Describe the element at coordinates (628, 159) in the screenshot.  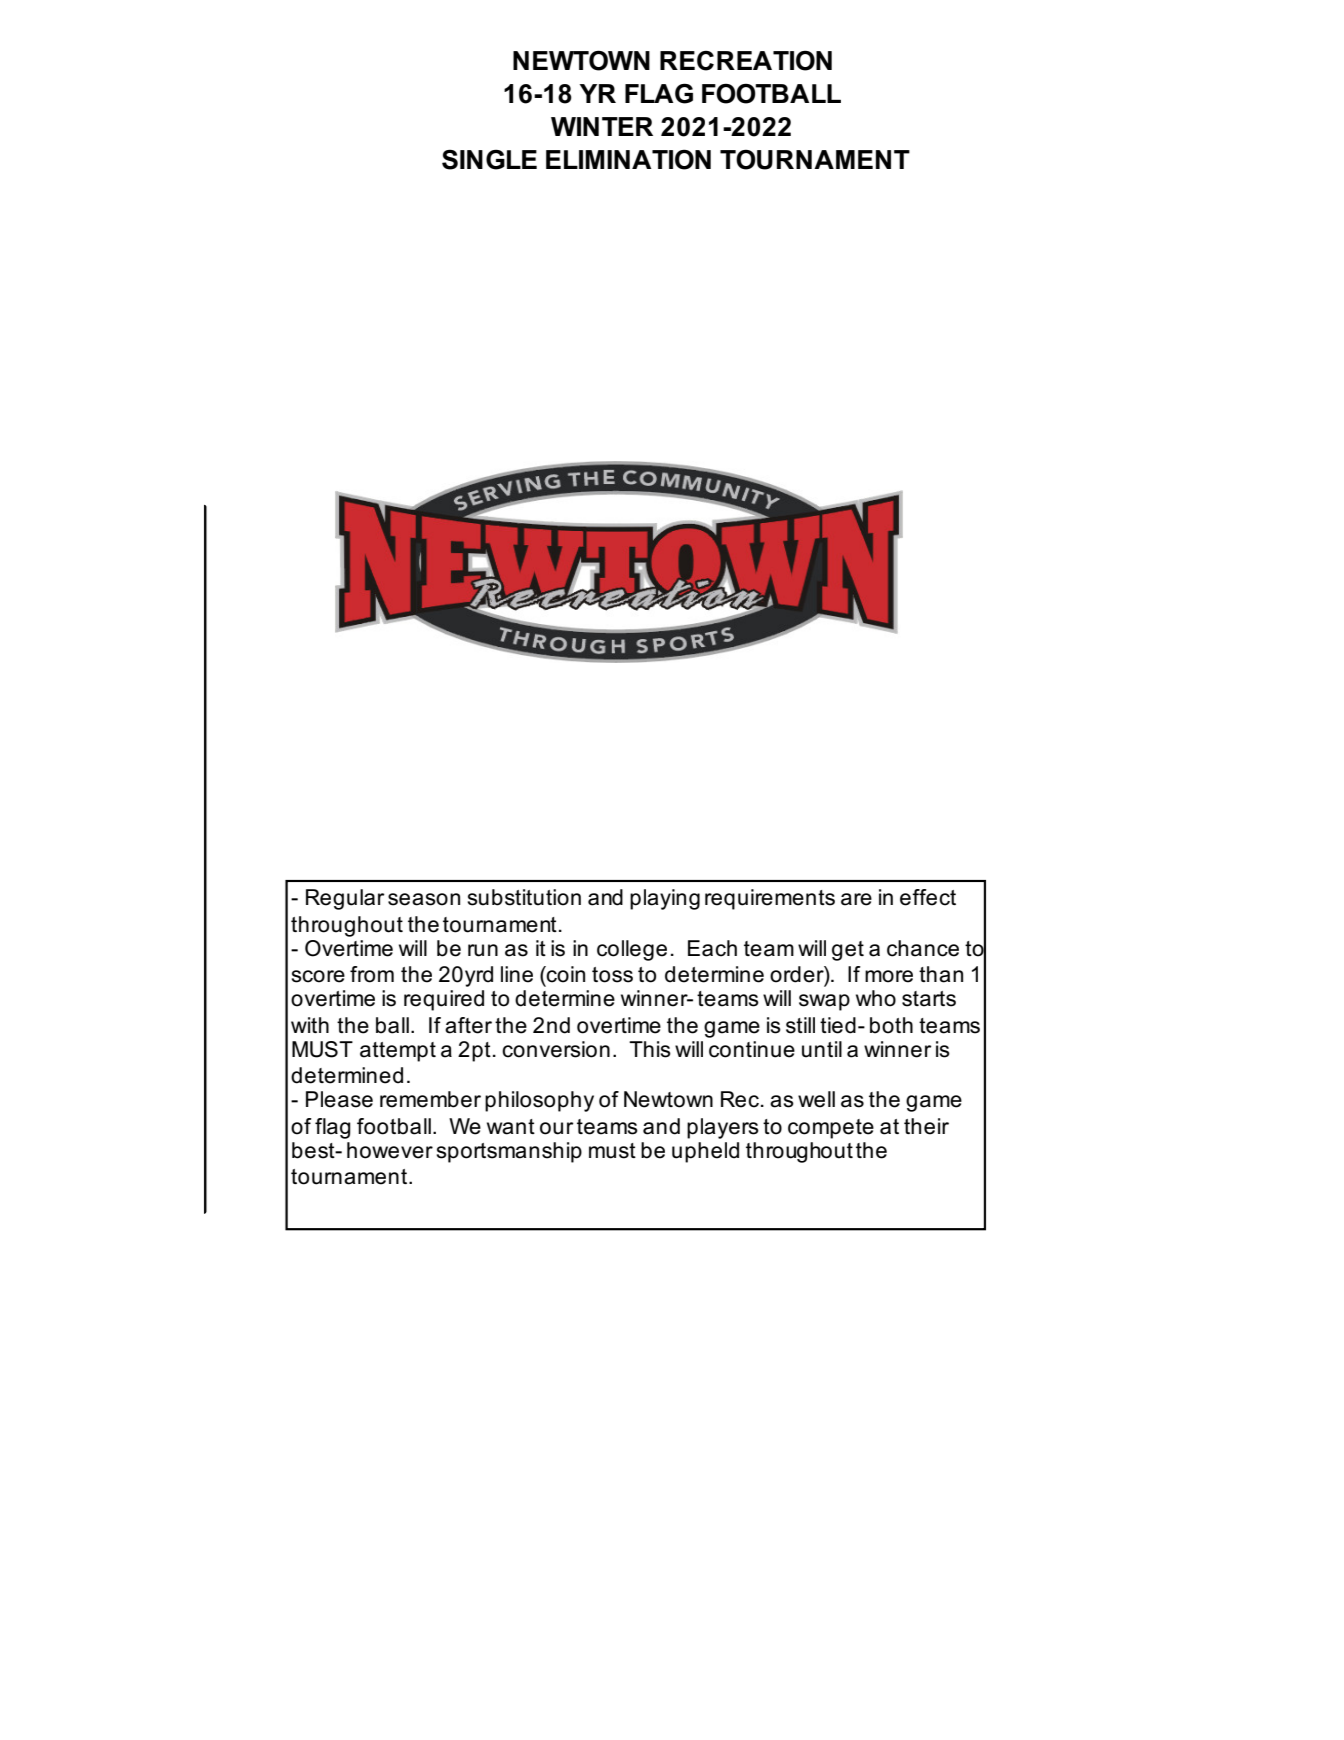
I see `ELIMINATION` at that location.
